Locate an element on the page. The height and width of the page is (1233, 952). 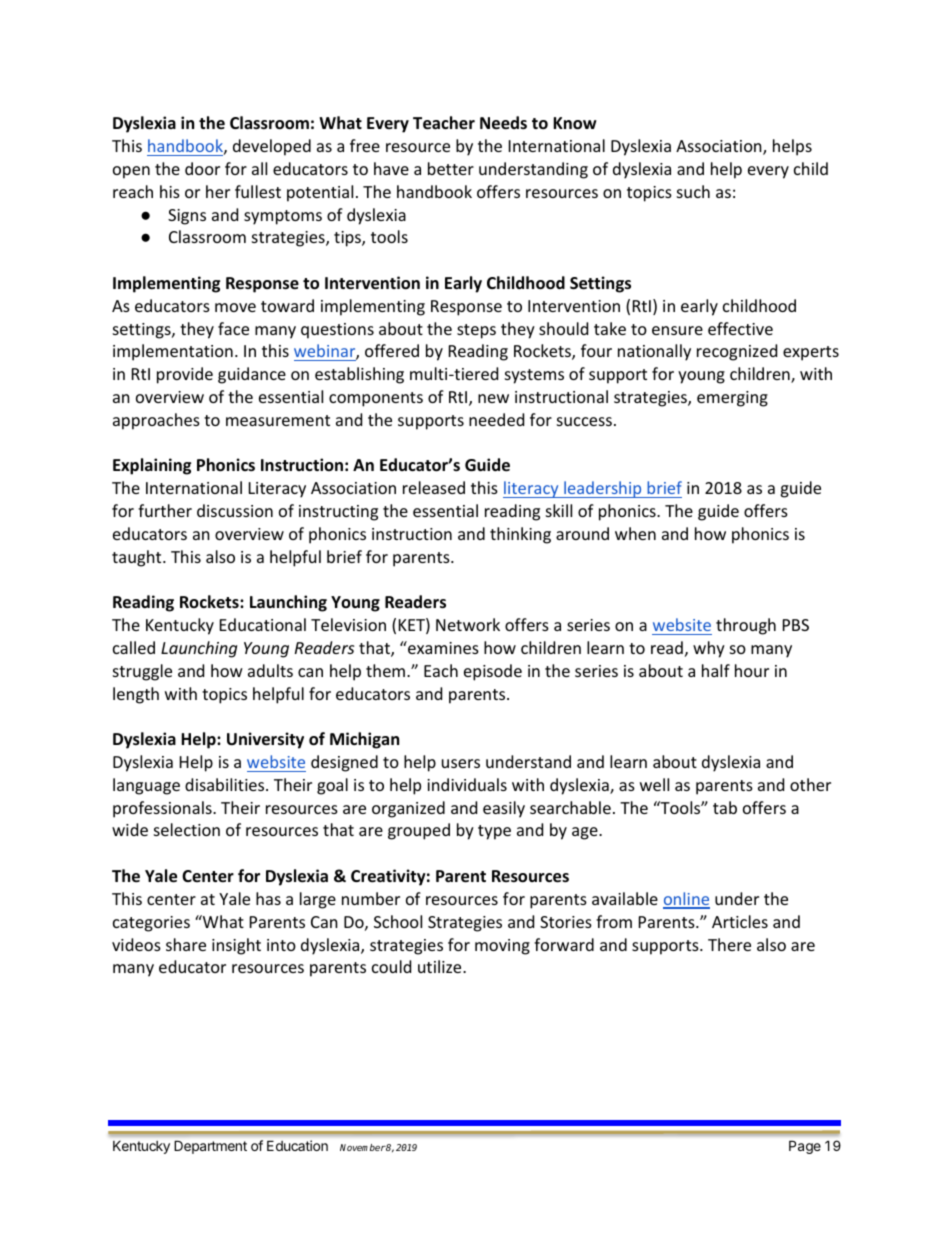
door is located at coordinates (202, 168).
